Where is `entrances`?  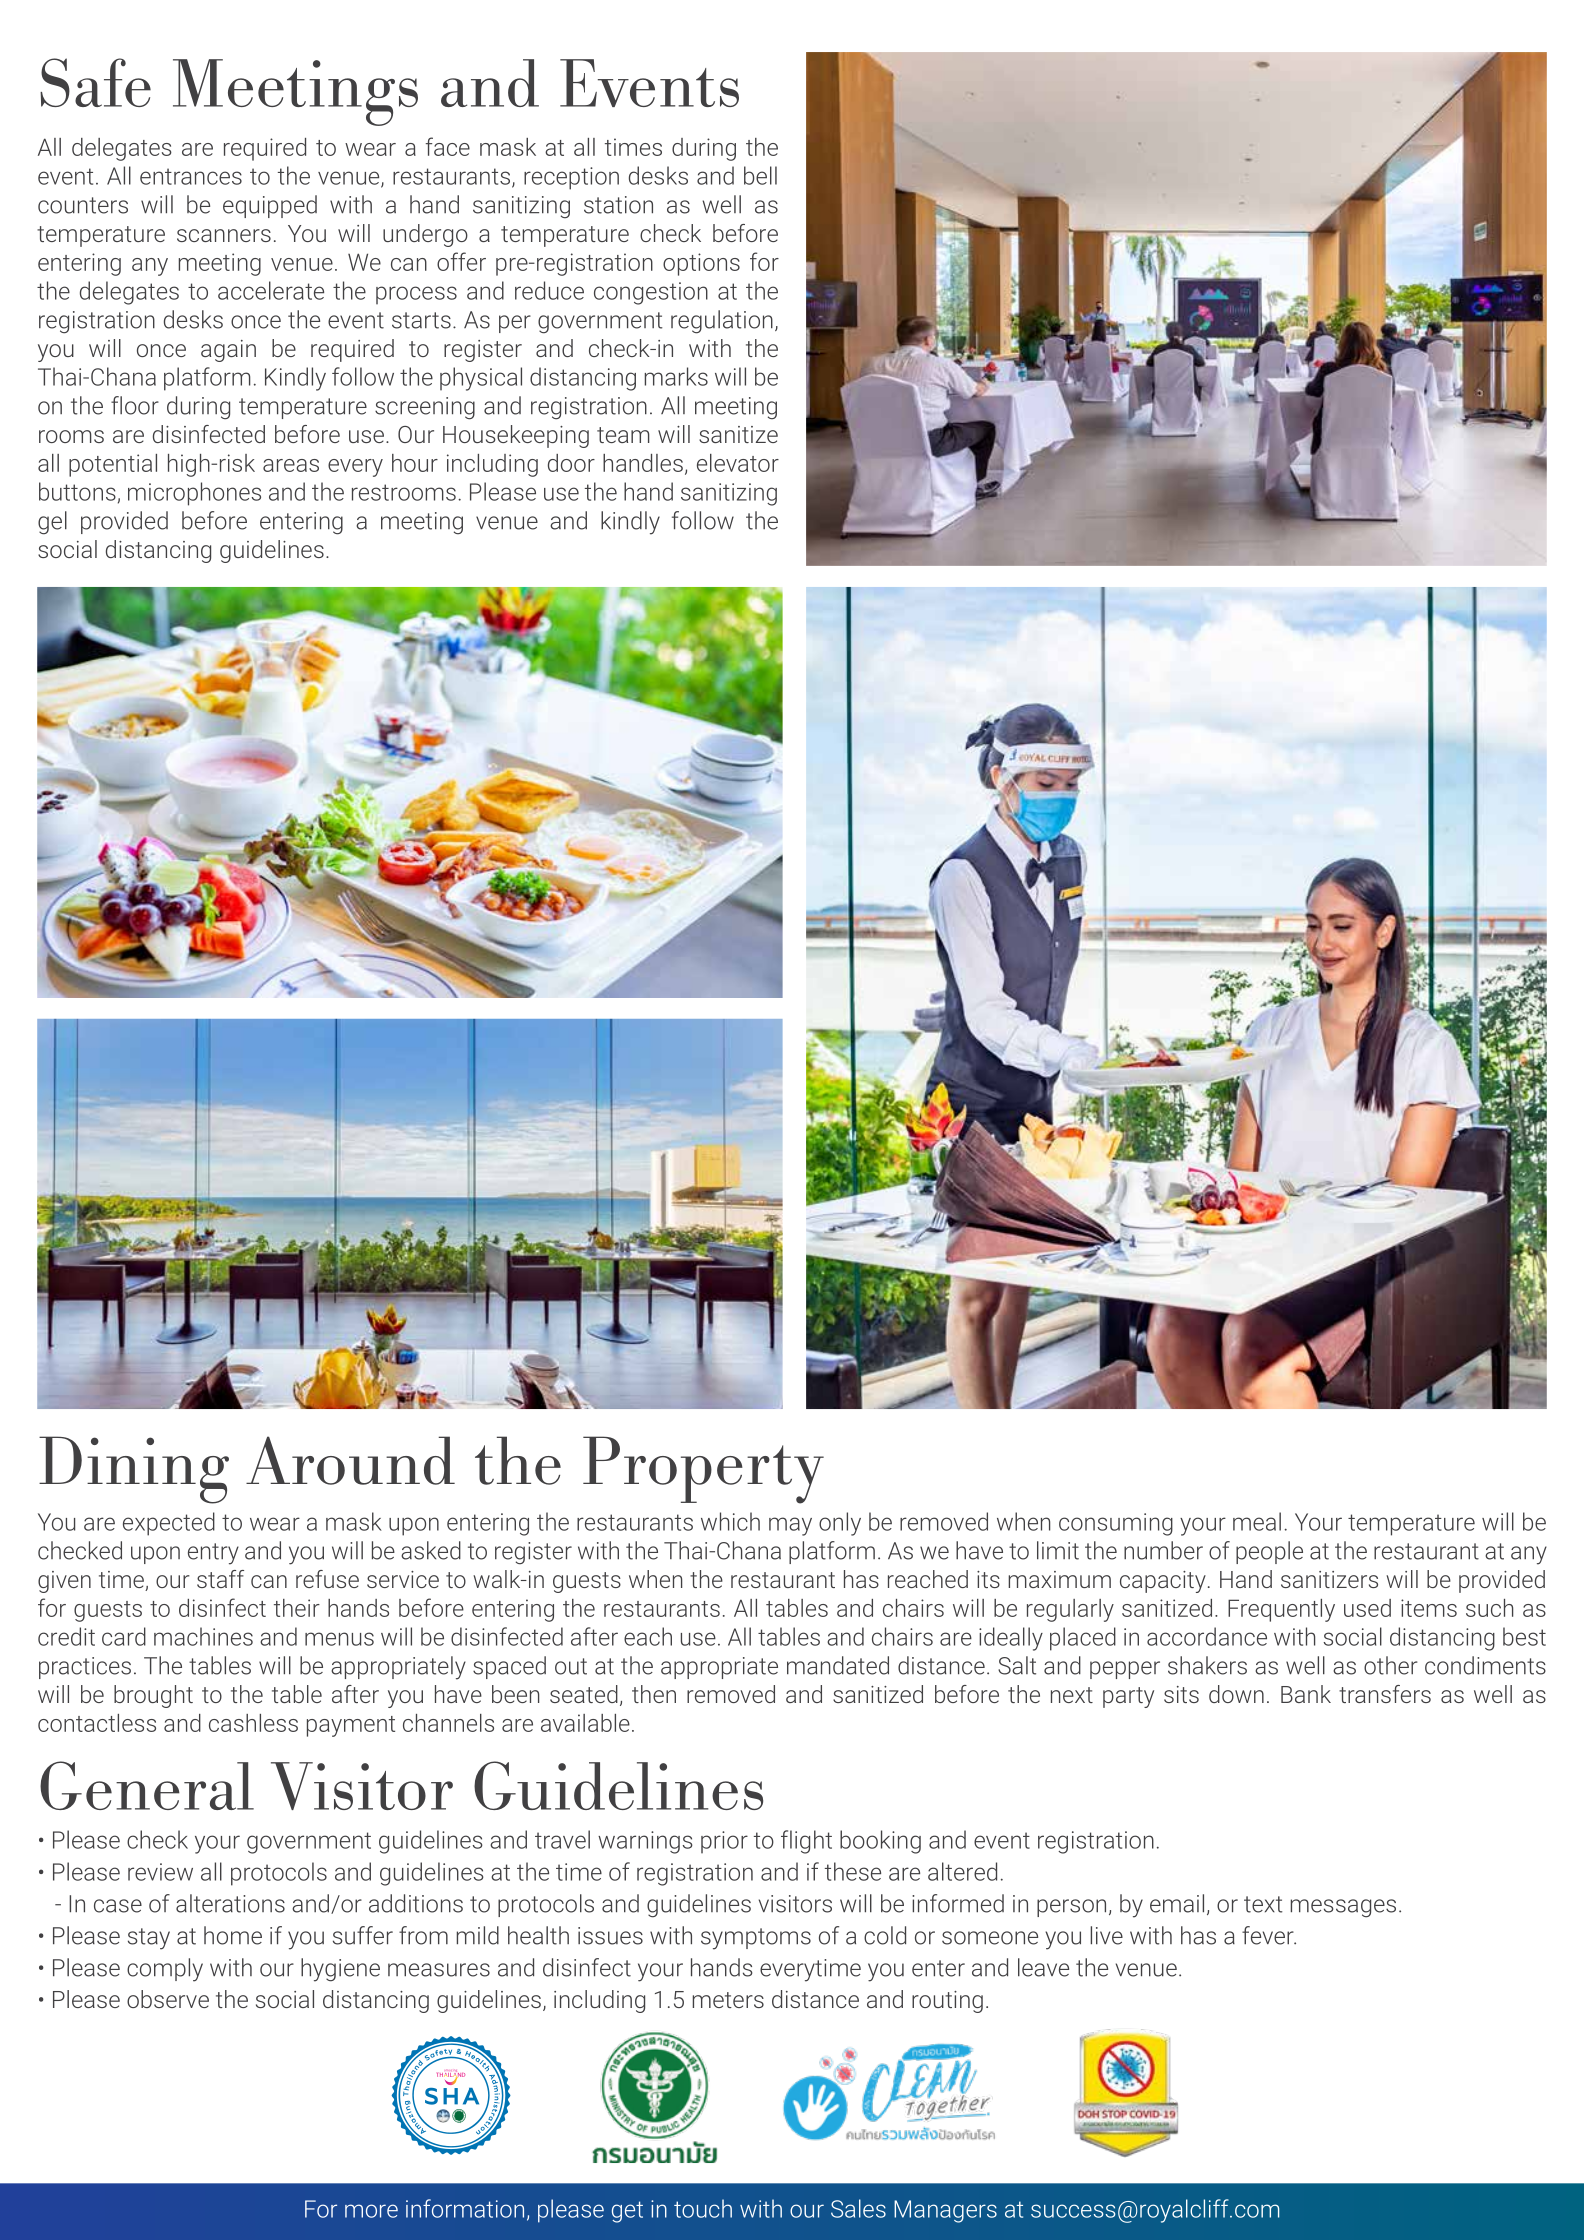
entrances is located at coordinates (191, 176).
